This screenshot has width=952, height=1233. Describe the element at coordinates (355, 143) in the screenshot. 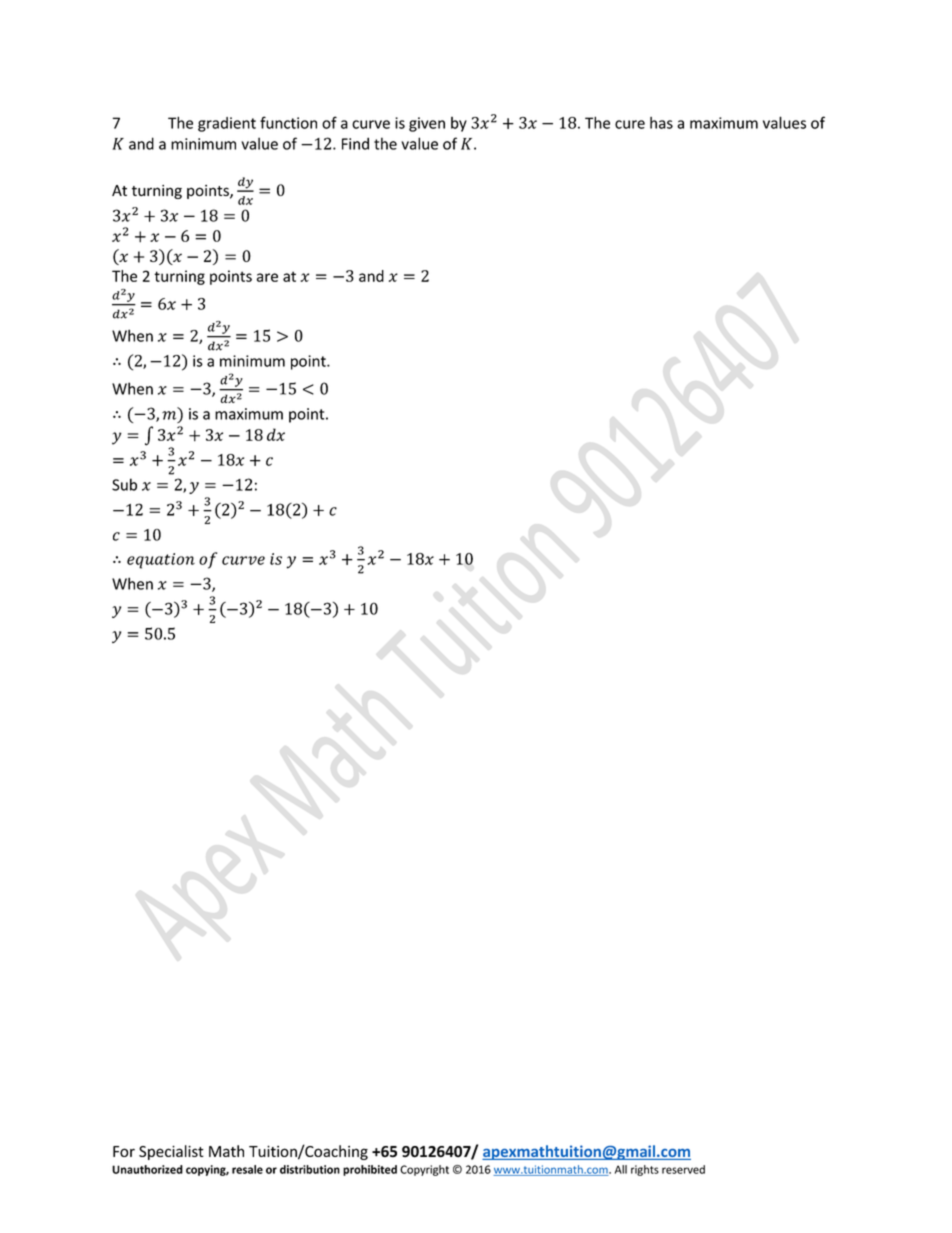

I see `Find` at that location.
